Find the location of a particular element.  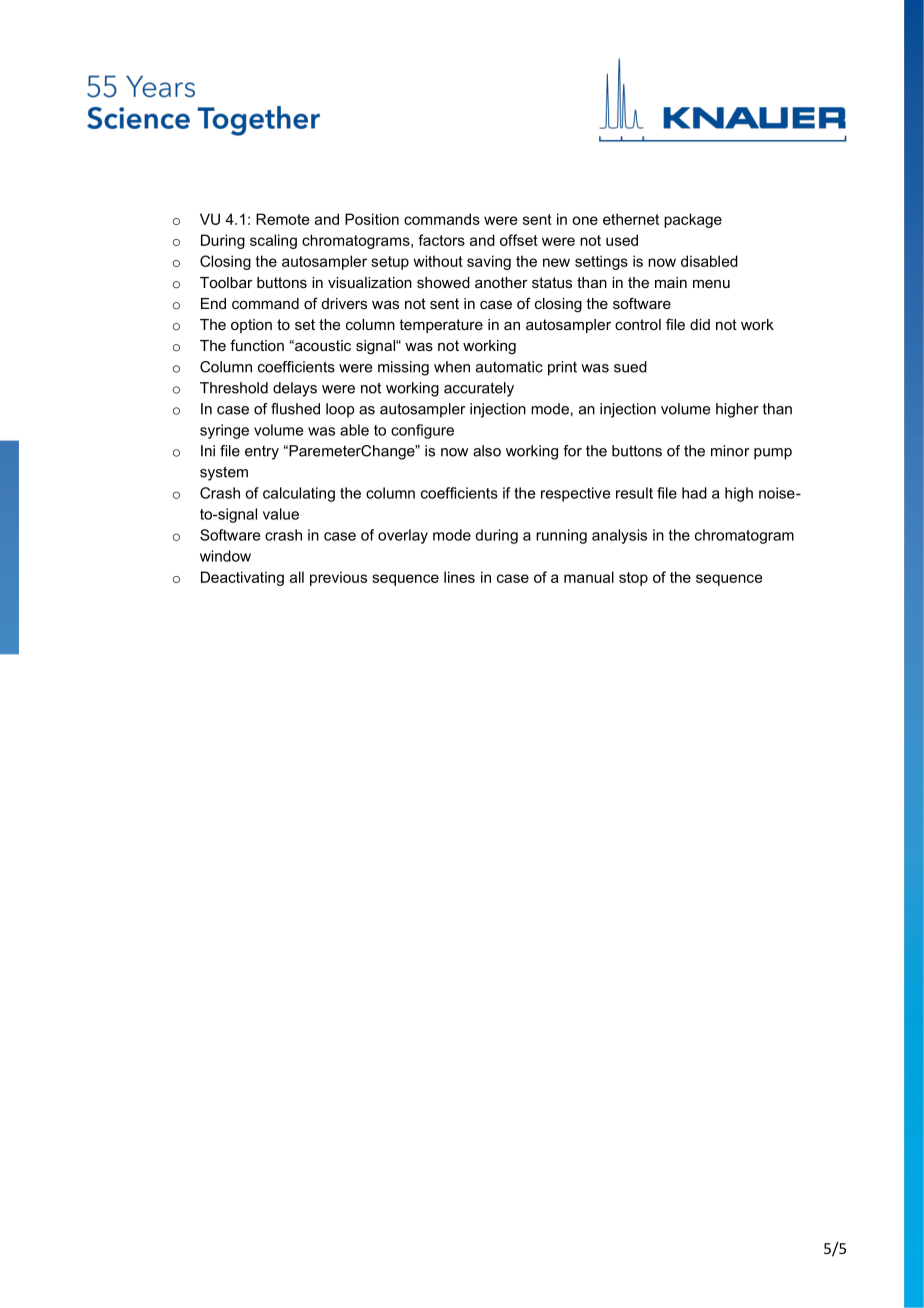

package is located at coordinates (693, 220).
